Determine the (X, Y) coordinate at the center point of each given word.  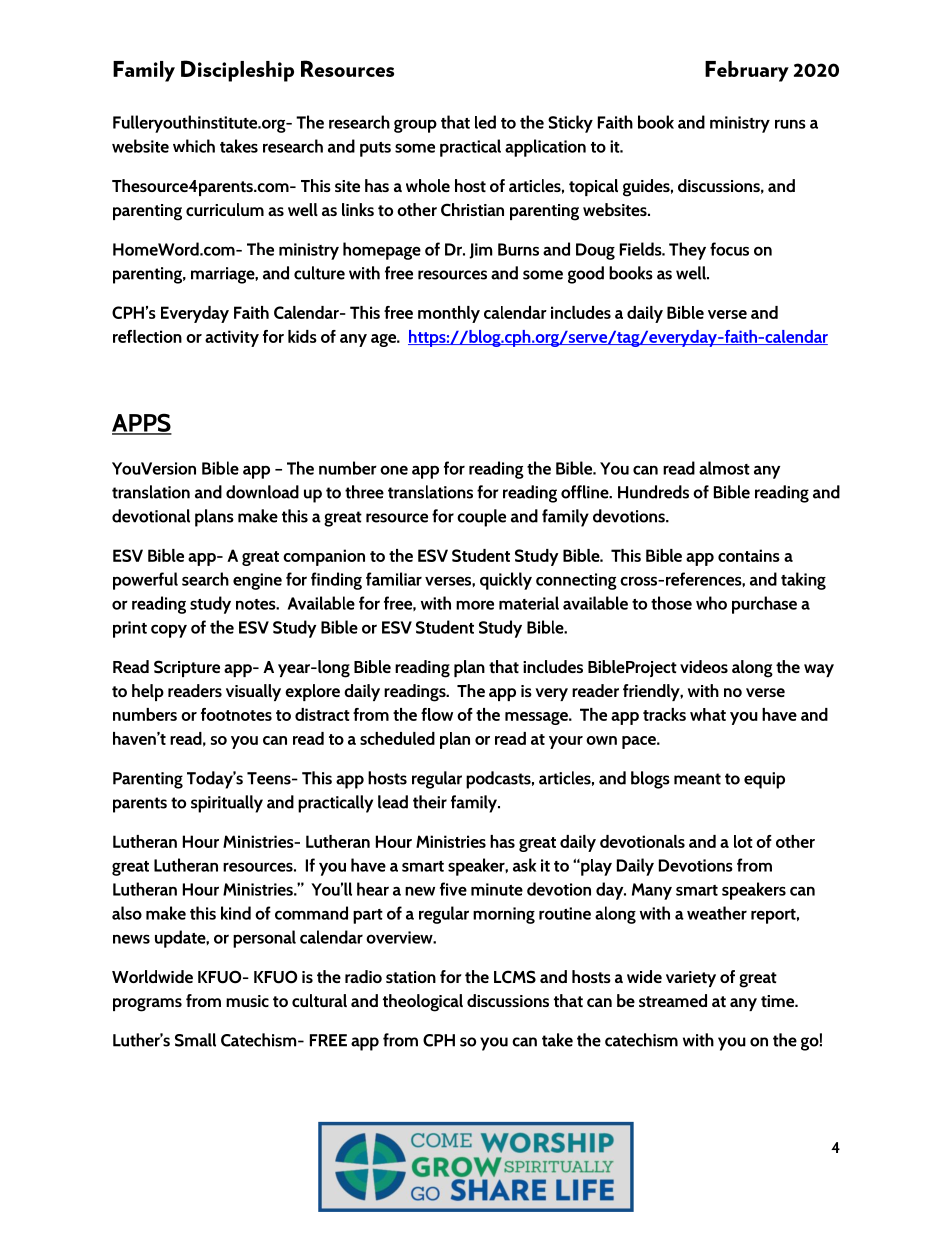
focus (729, 249)
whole (428, 185)
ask (524, 865)
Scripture (187, 668)
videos (704, 666)
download (262, 492)
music (247, 1001)
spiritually (227, 804)
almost (724, 468)
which (194, 146)
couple (481, 518)
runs (790, 124)
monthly (449, 314)
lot (743, 841)
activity (232, 338)
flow (437, 714)
